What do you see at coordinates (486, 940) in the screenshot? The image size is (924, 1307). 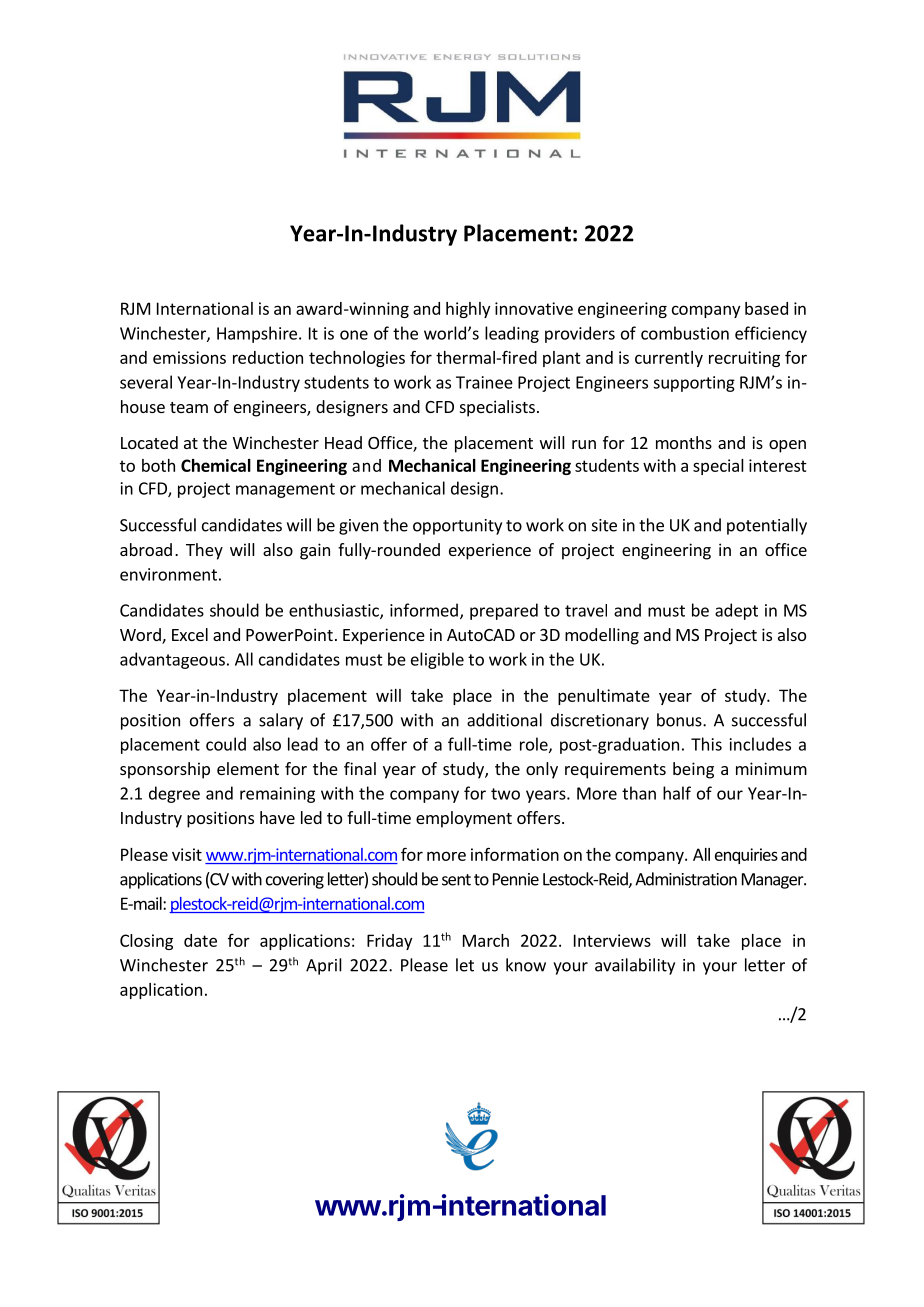 I see `March` at bounding box center [486, 940].
